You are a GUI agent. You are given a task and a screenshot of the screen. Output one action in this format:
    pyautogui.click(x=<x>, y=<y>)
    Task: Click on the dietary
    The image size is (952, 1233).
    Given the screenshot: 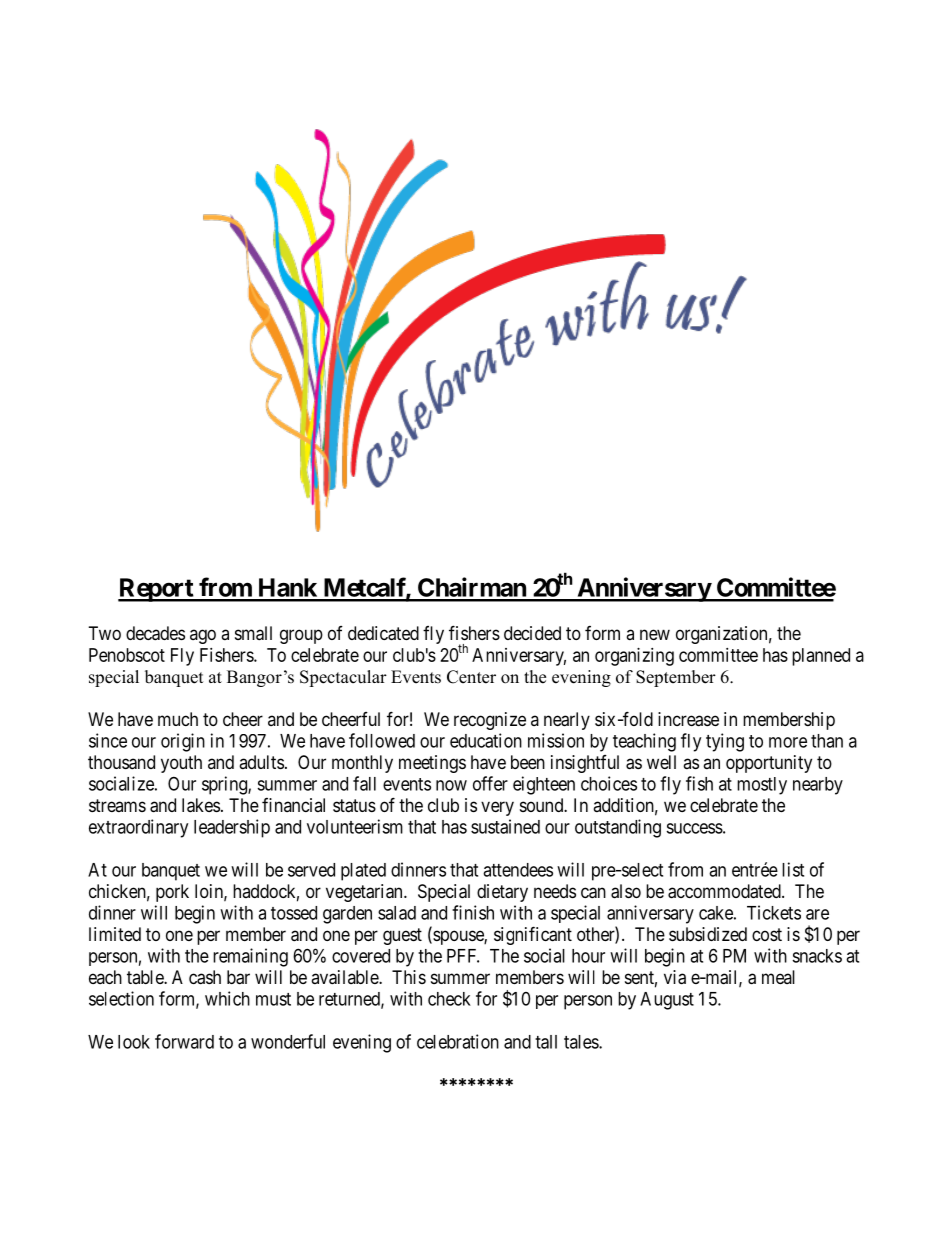 What is the action you would take?
    pyautogui.click(x=502, y=893)
